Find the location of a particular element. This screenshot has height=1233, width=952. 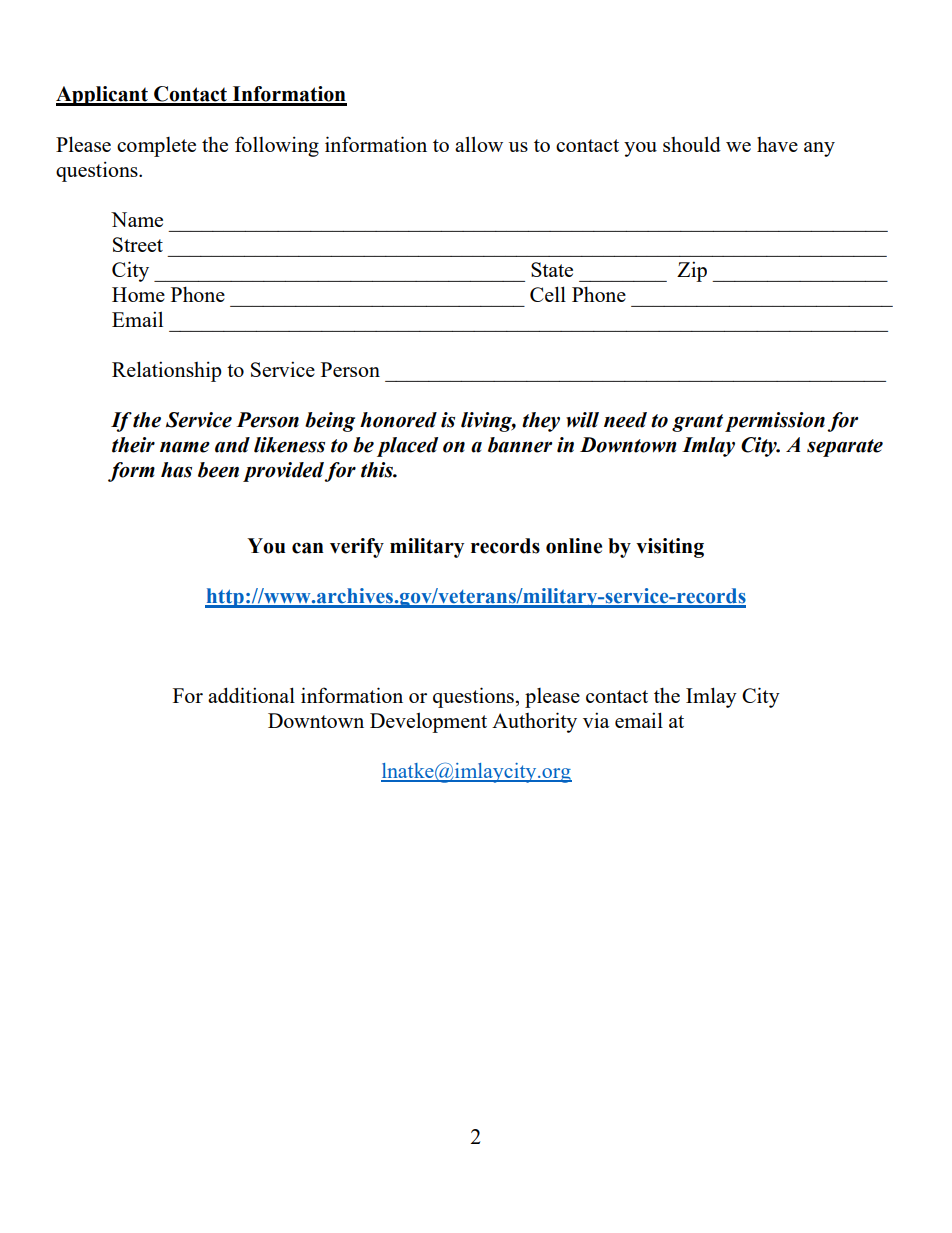

Zip is located at coordinates (692, 271).
